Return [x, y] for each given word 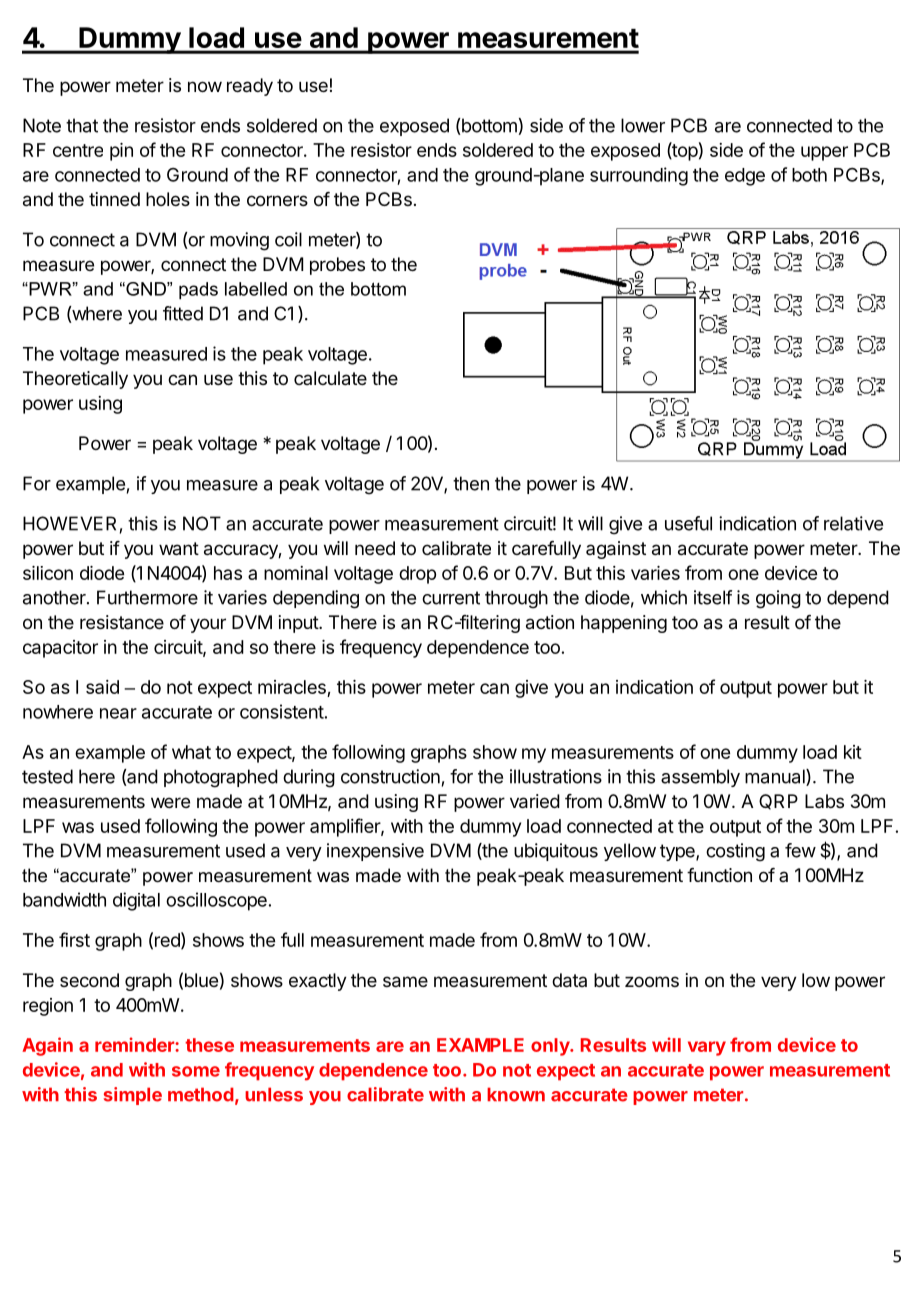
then [471, 483]
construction [390, 776]
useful [688, 523]
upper [824, 153]
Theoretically [75, 380]
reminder [135, 1044]
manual [776, 777]
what [191, 752]
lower [643, 125]
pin [121, 152]
